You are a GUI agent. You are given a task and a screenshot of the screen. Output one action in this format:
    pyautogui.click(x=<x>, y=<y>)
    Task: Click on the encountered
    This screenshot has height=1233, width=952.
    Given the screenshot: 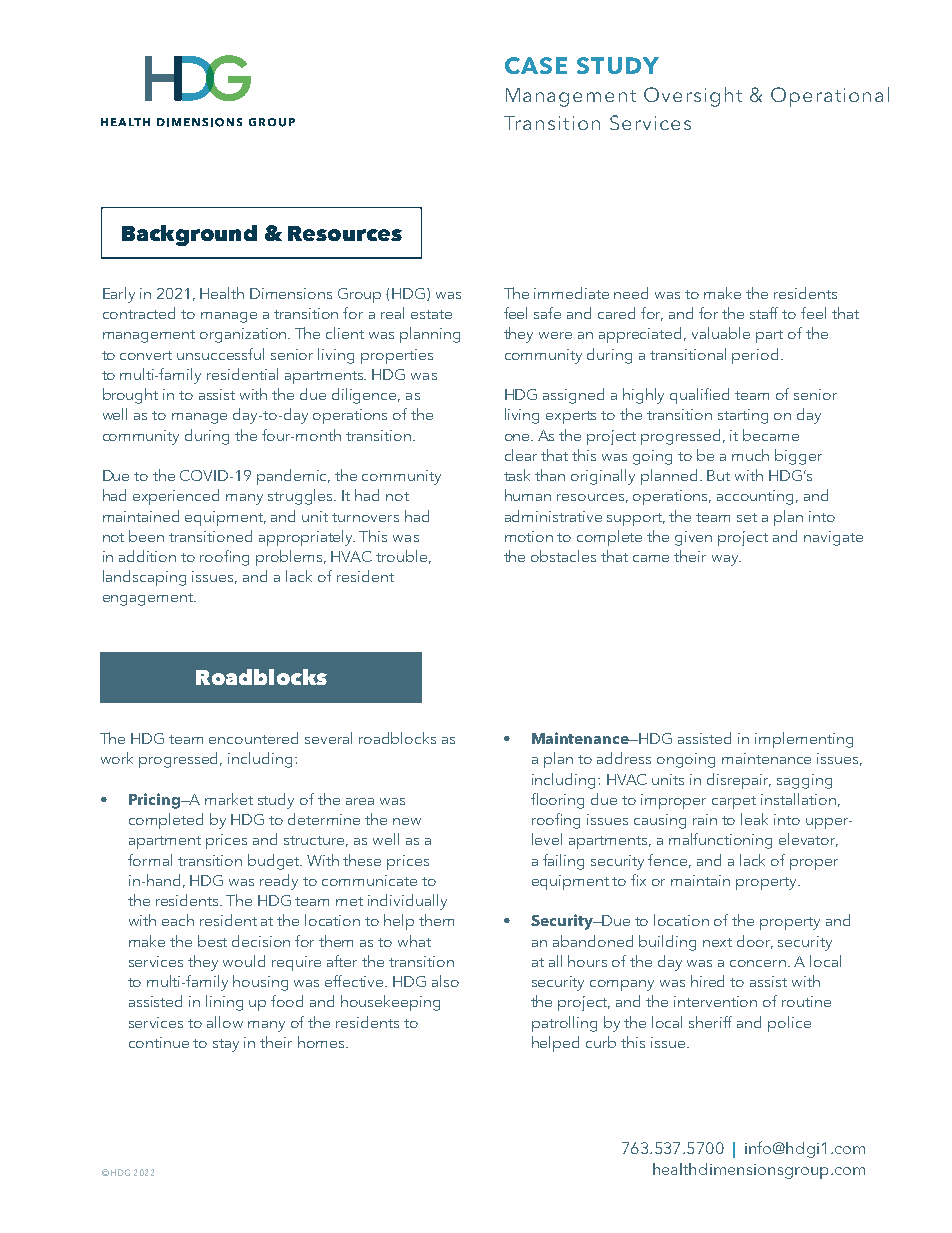 What is the action you would take?
    pyautogui.click(x=253, y=738)
